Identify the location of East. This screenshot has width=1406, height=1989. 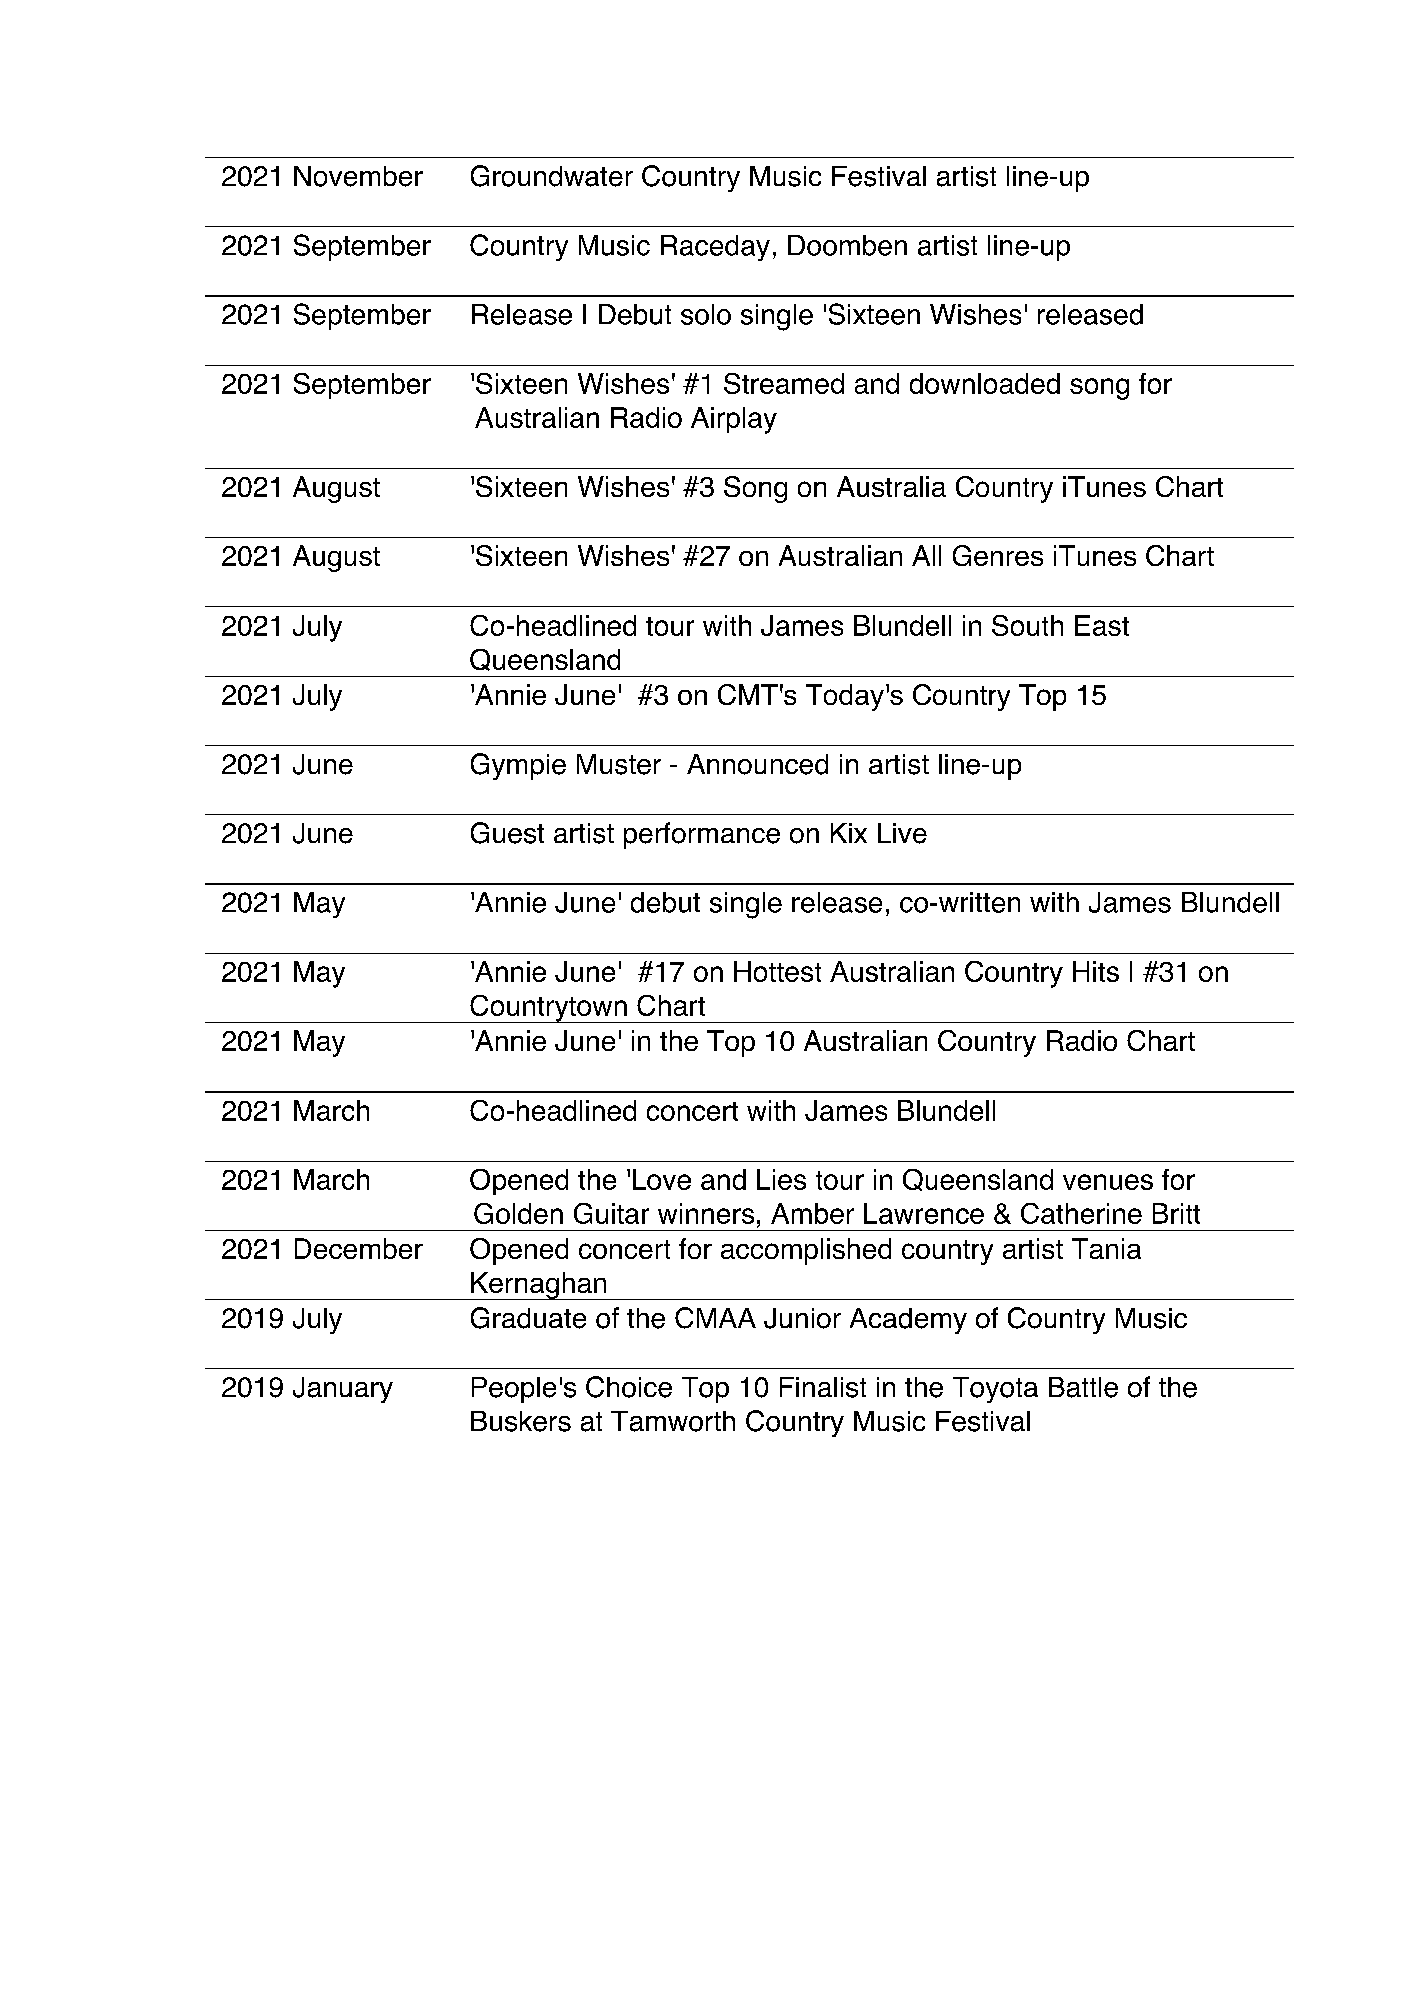
(1102, 625).
